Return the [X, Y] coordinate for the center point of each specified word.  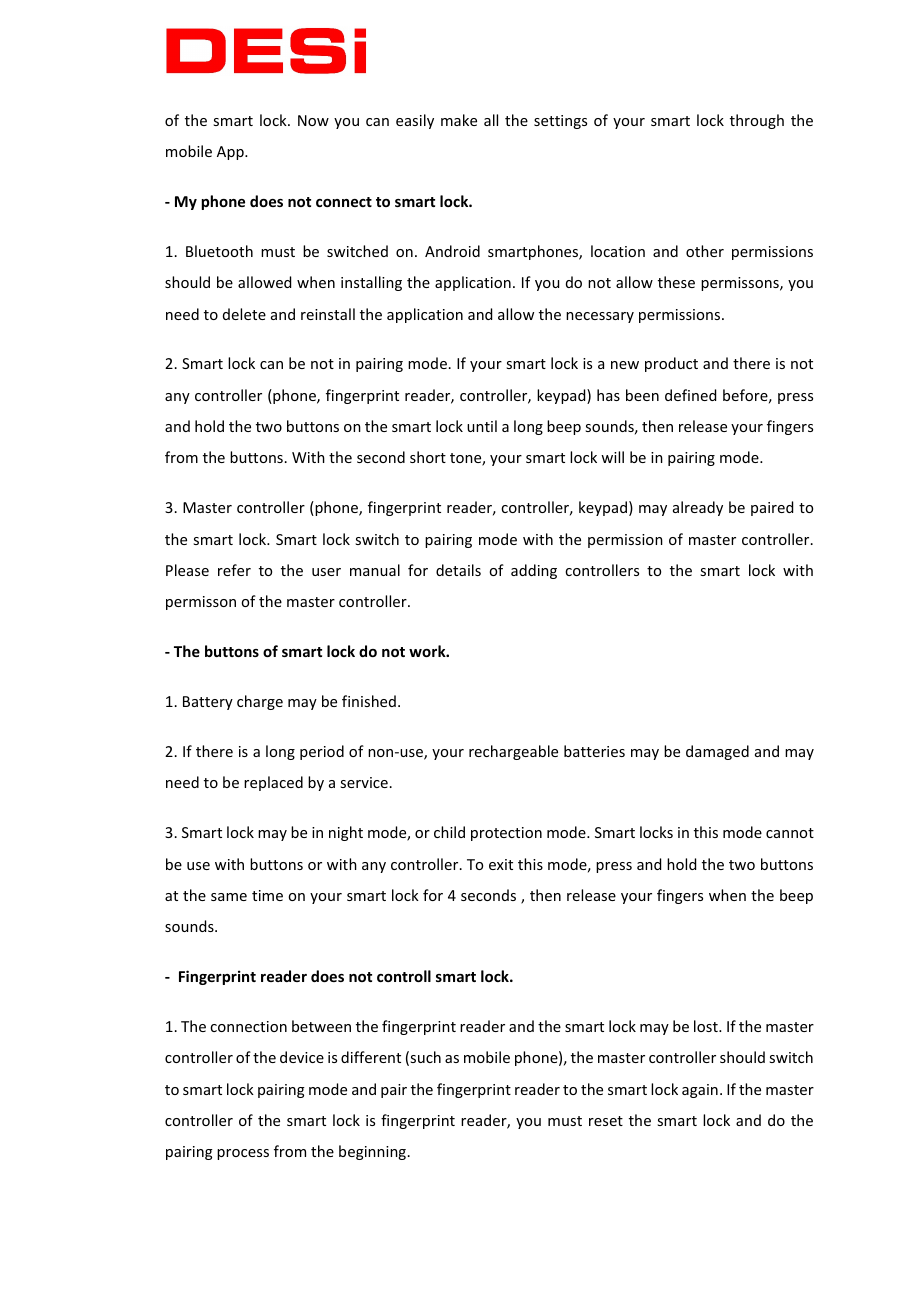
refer [234, 570]
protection [506, 834]
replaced [273, 783]
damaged [717, 752]
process [243, 1154]
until [482, 426]
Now [313, 120]
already [698, 508]
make [459, 120]
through [757, 121]
